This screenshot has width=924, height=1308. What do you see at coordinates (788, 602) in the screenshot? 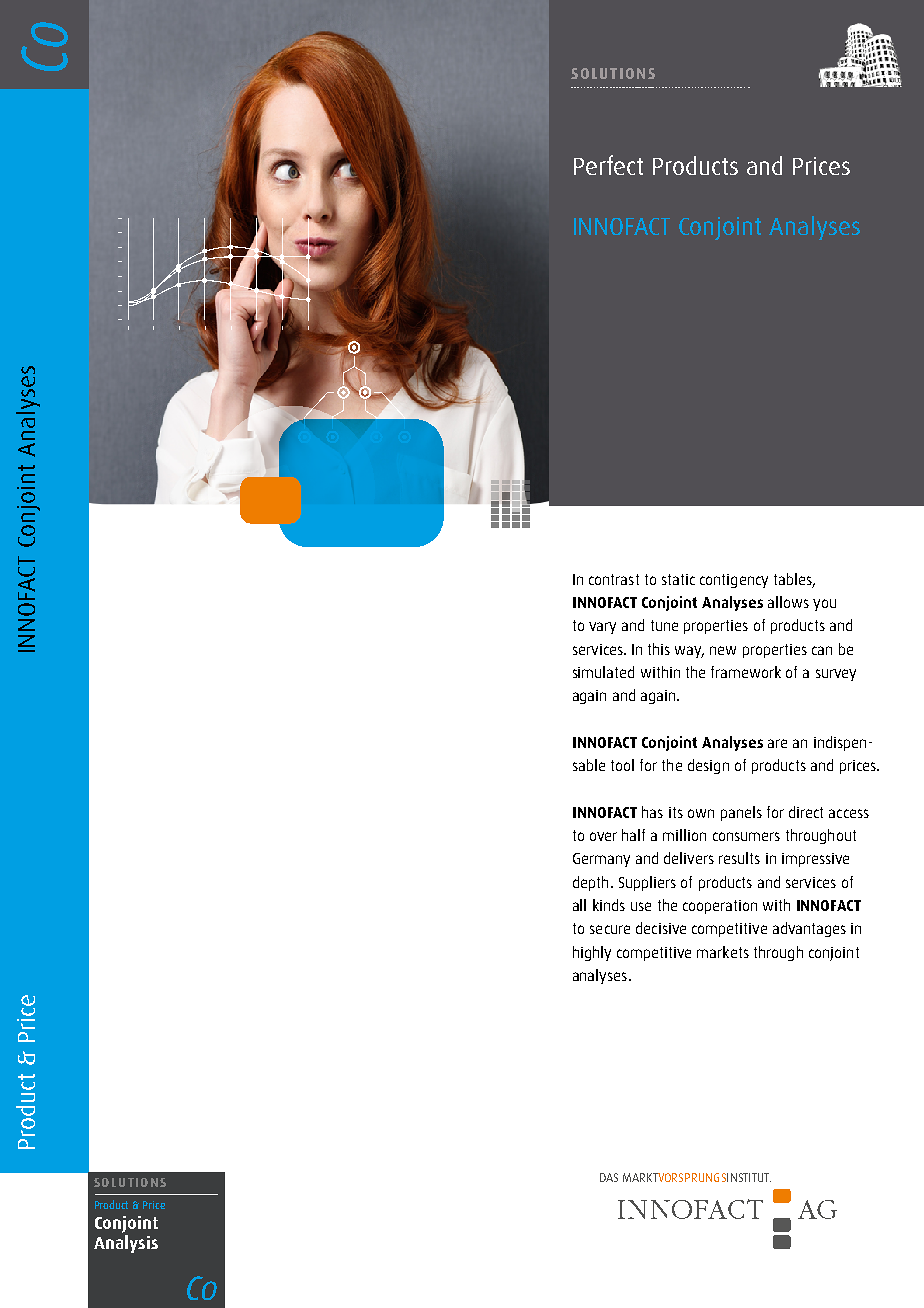
I see `allows` at bounding box center [788, 602].
